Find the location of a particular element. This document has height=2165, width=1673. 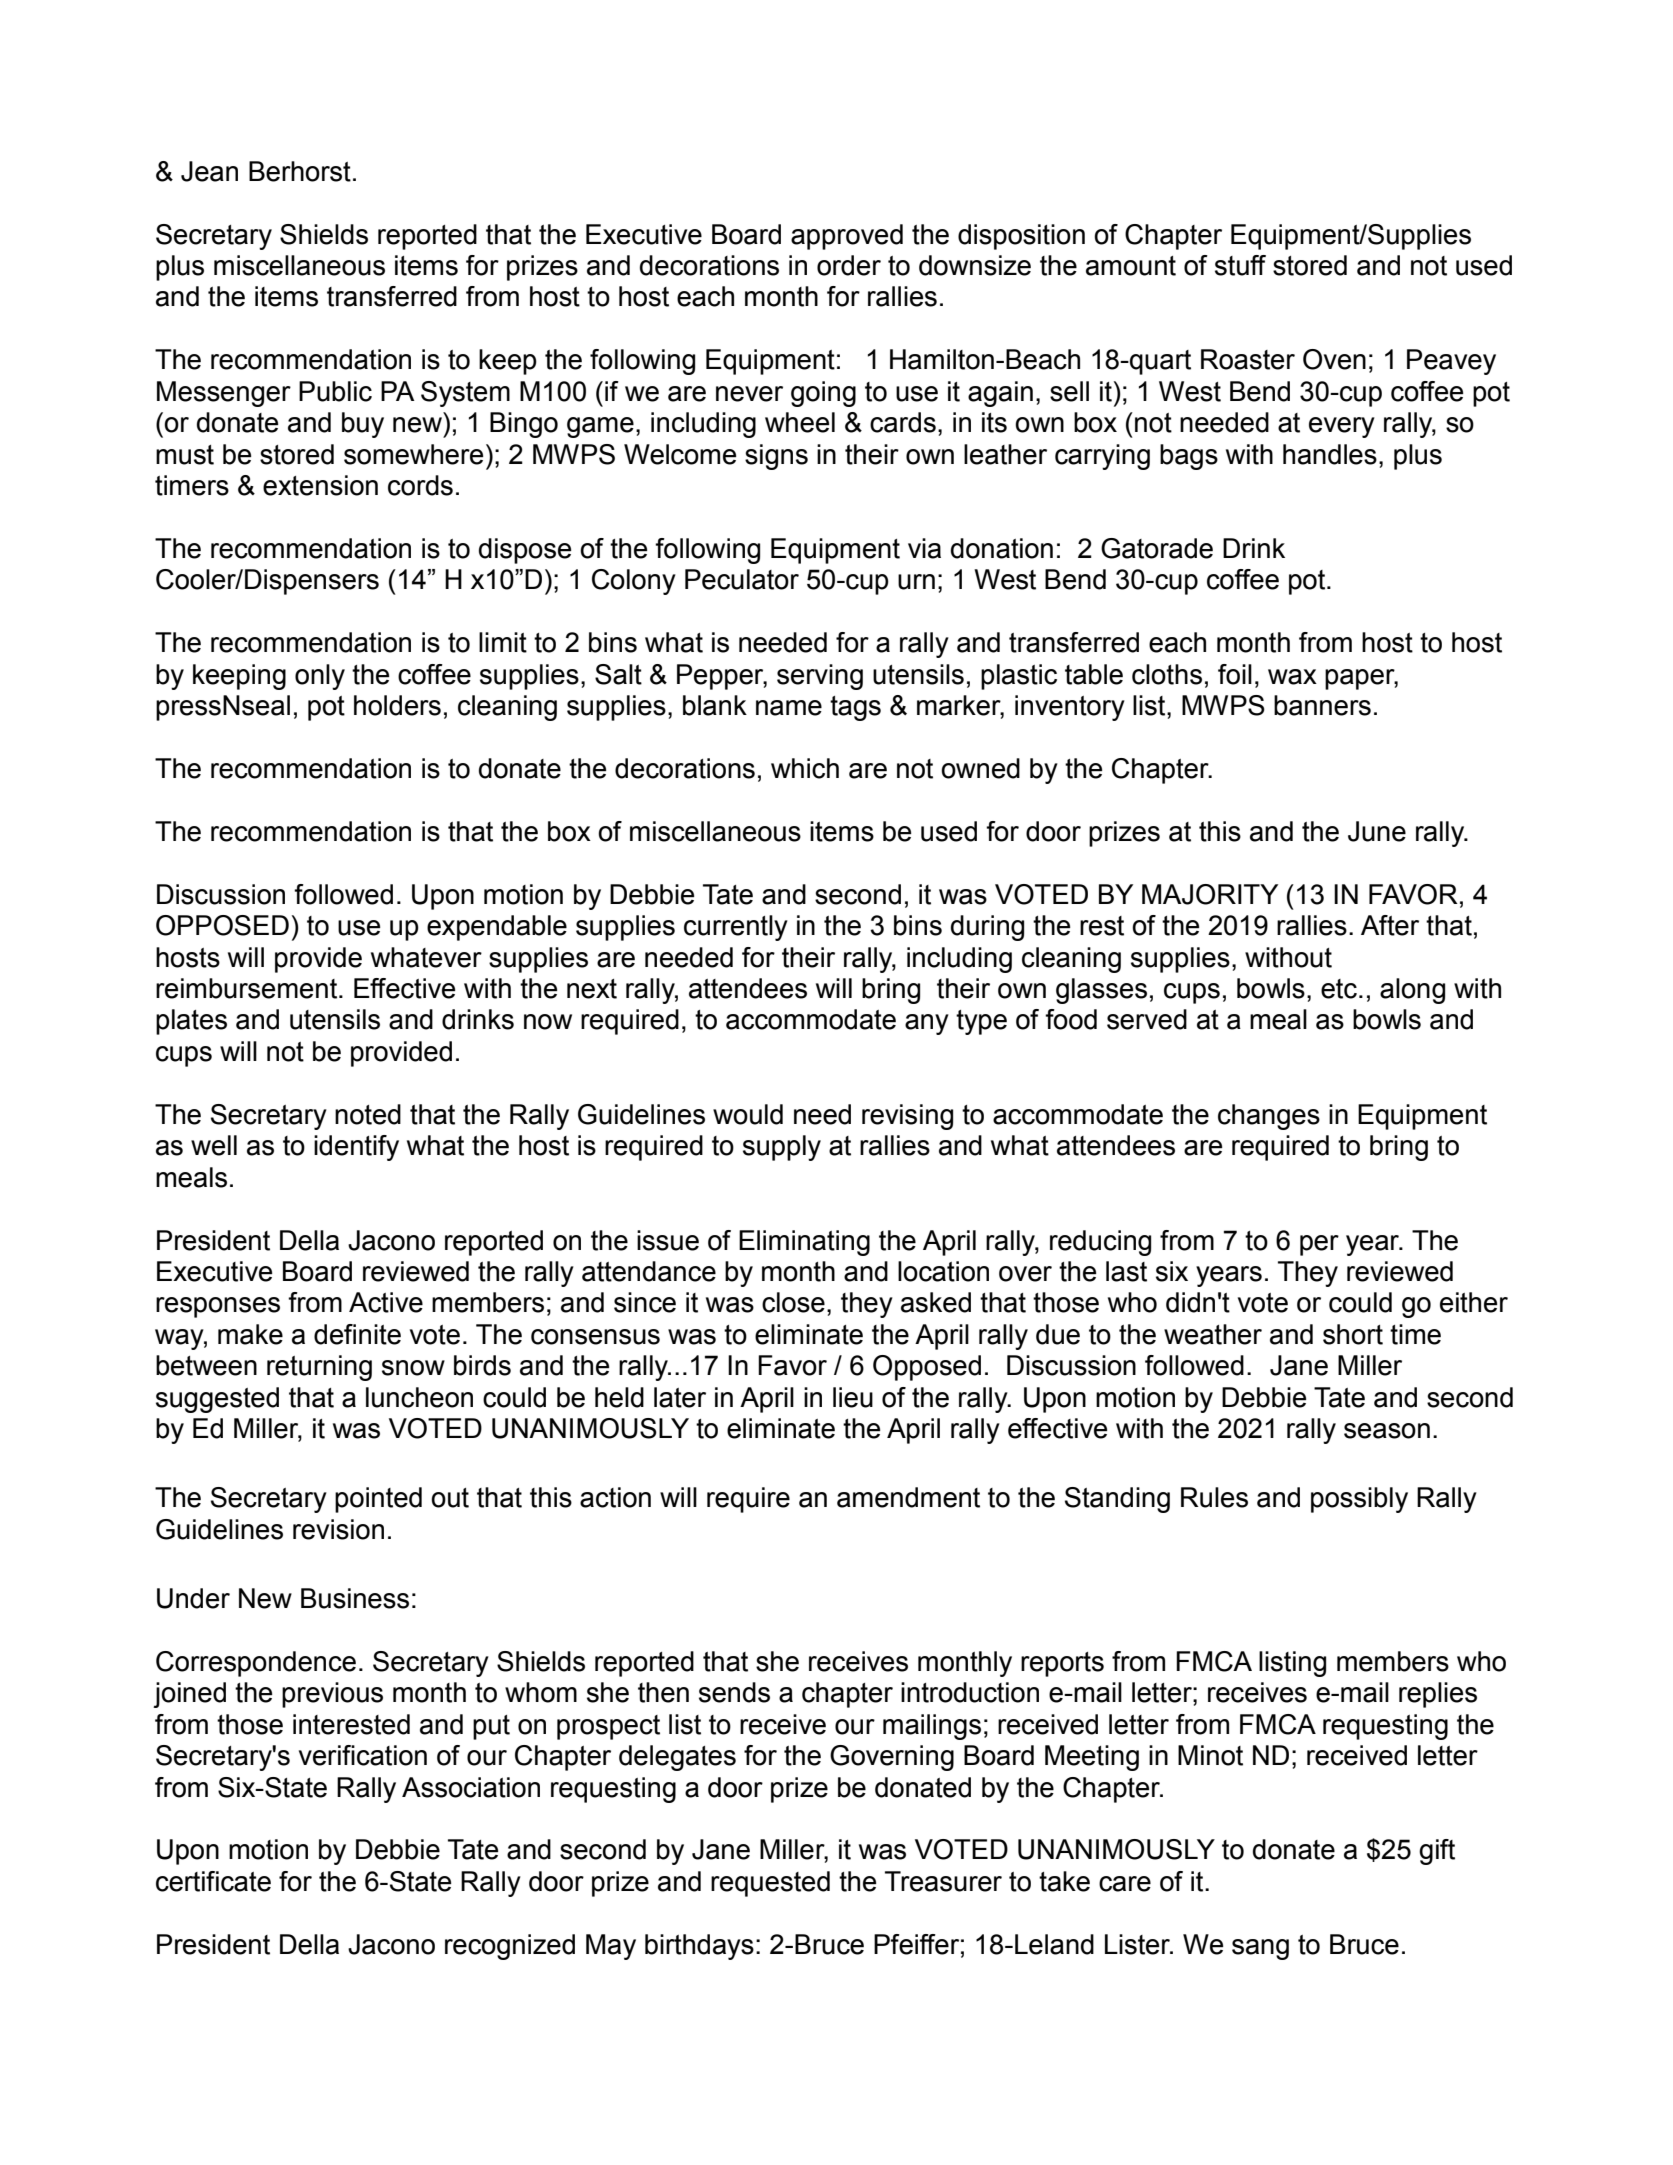

only is located at coordinates (320, 677).
